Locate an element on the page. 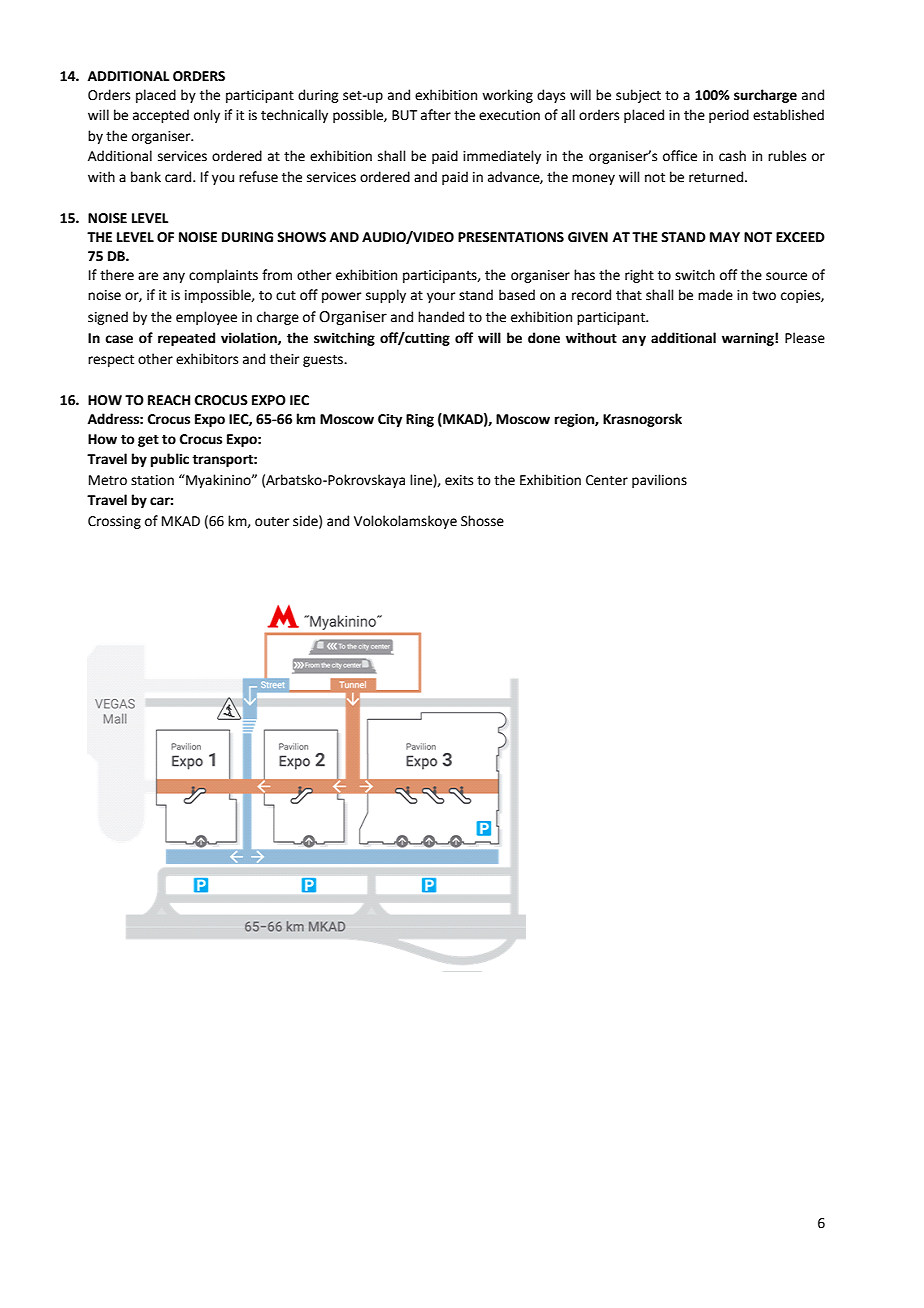 The width and height of the image is (924, 1308). period is located at coordinates (729, 116).
